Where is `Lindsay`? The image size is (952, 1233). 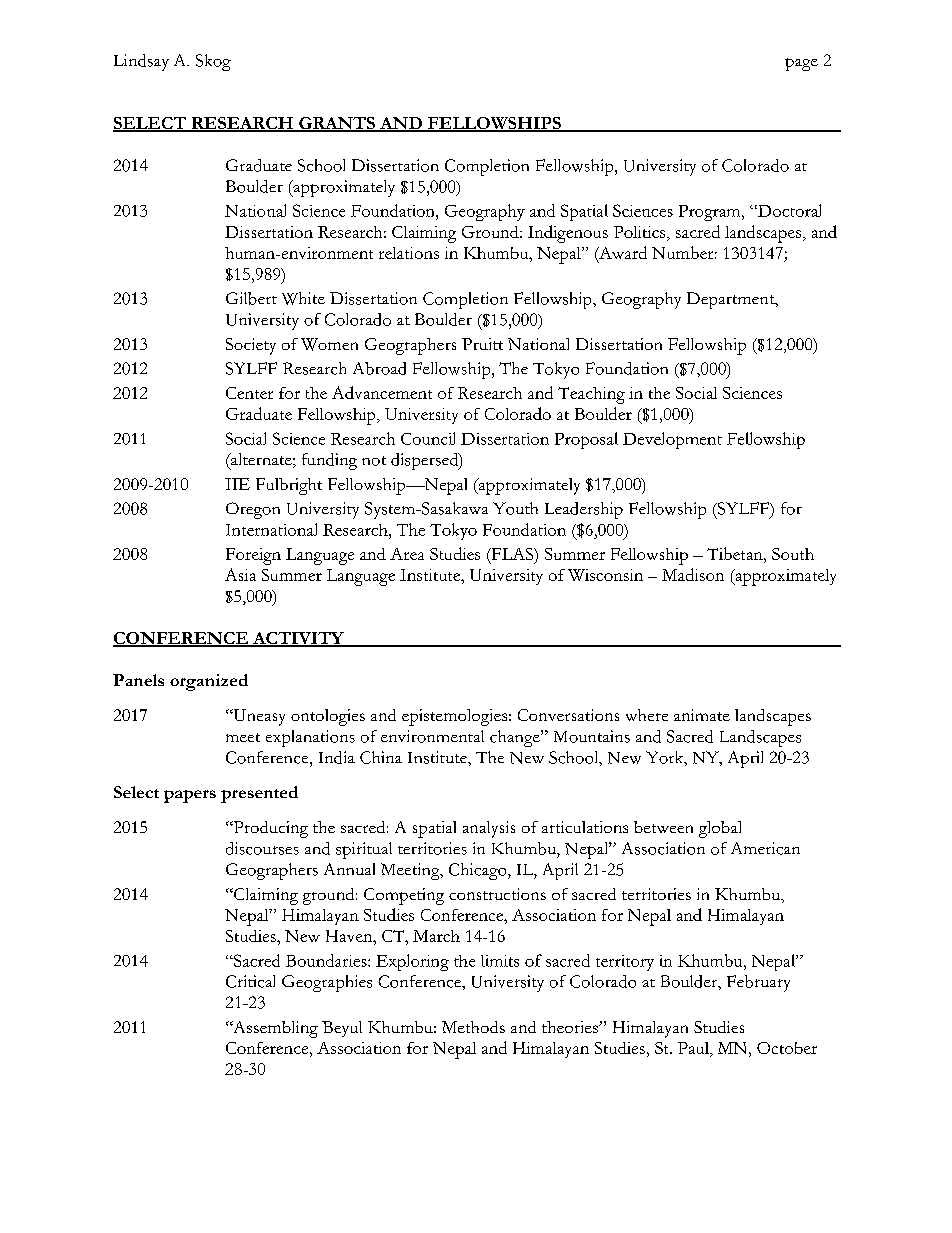
Lindsay is located at coordinates (141, 62).
